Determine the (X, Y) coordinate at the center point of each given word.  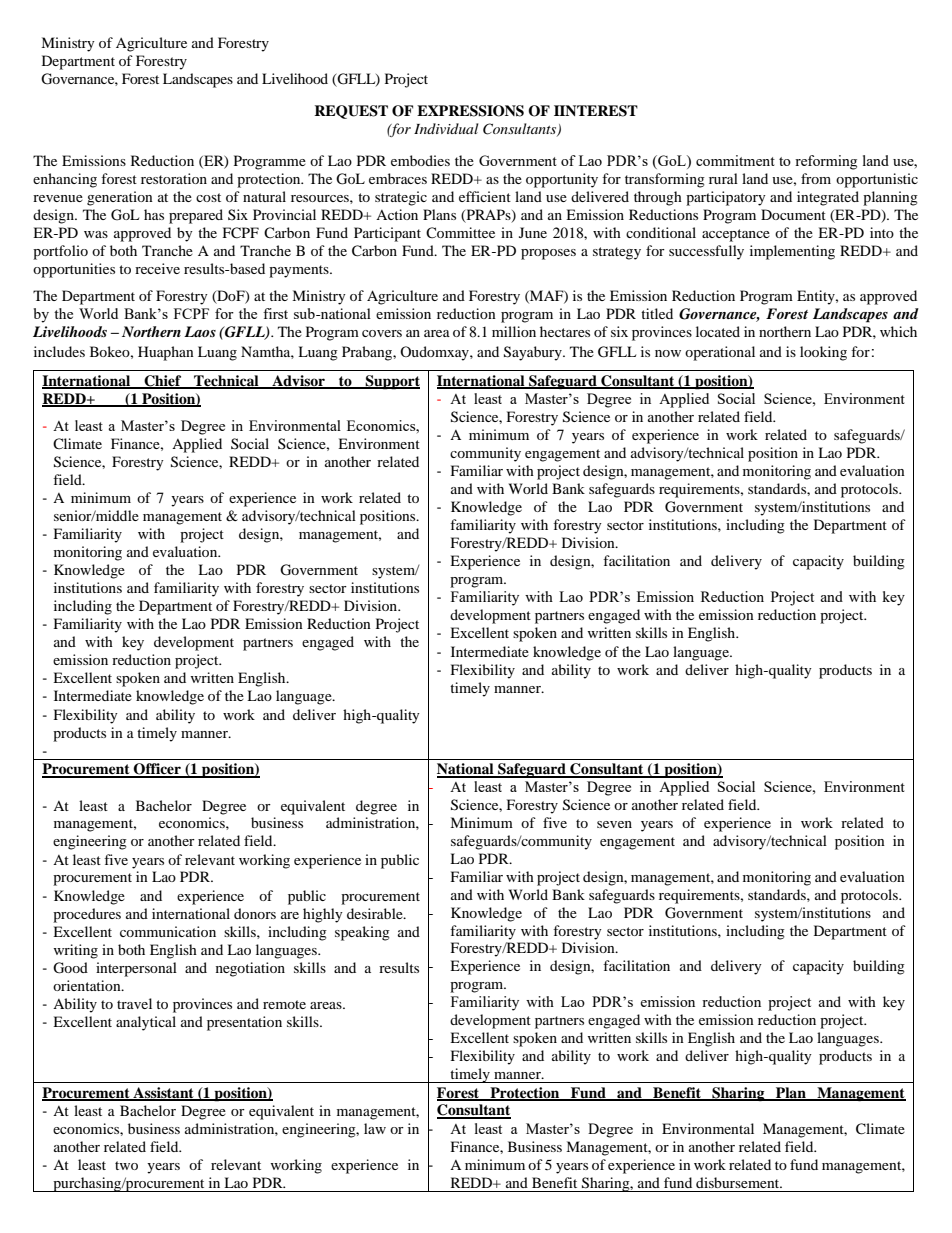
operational (720, 353)
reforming (826, 162)
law (375, 1128)
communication (168, 931)
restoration (174, 178)
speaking (362, 933)
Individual (446, 128)
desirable (376, 913)
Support (392, 382)
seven (614, 824)
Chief (163, 382)
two (126, 1165)
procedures (87, 915)
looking (823, 353)
